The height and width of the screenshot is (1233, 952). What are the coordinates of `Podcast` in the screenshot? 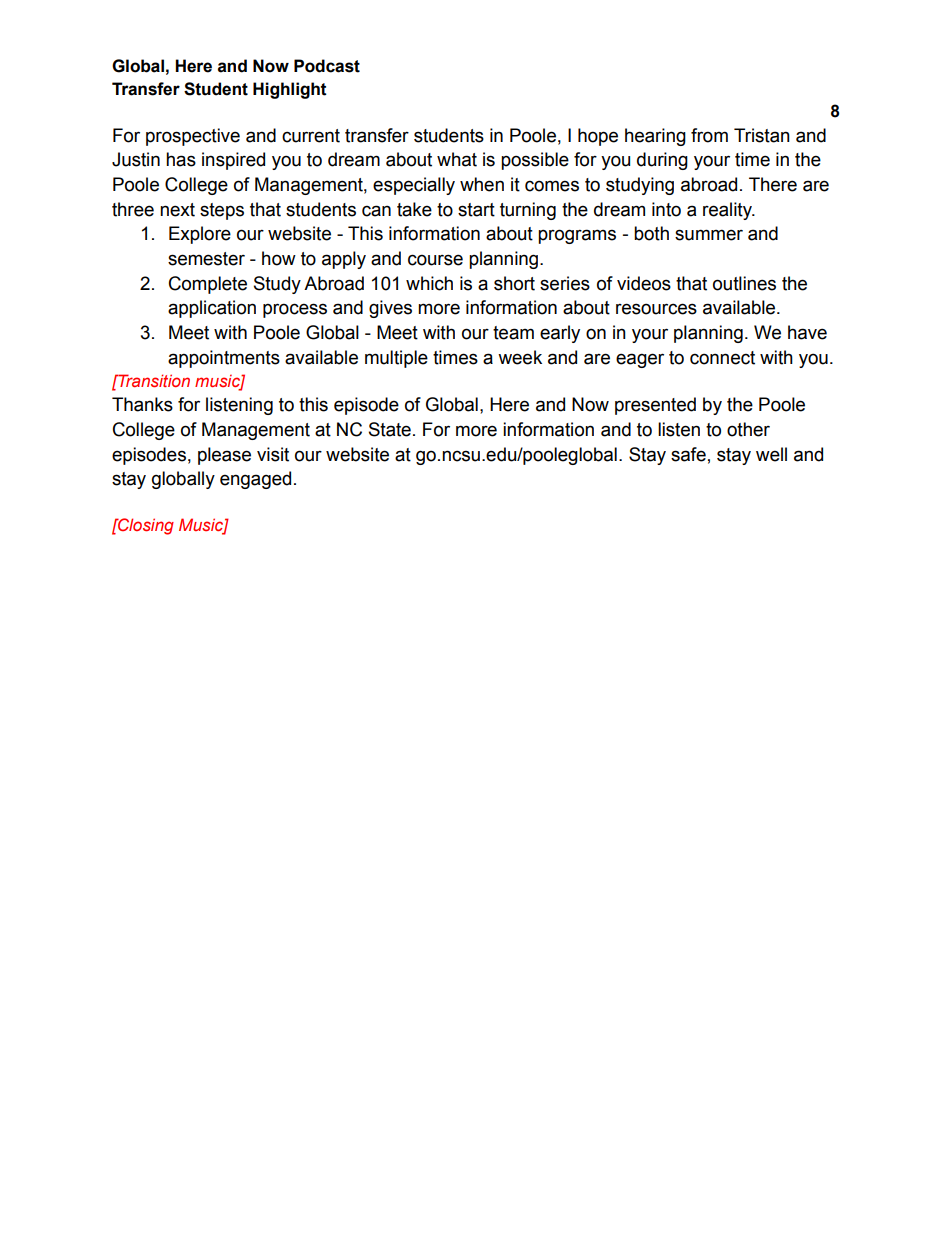 It's located at (327, 66).
